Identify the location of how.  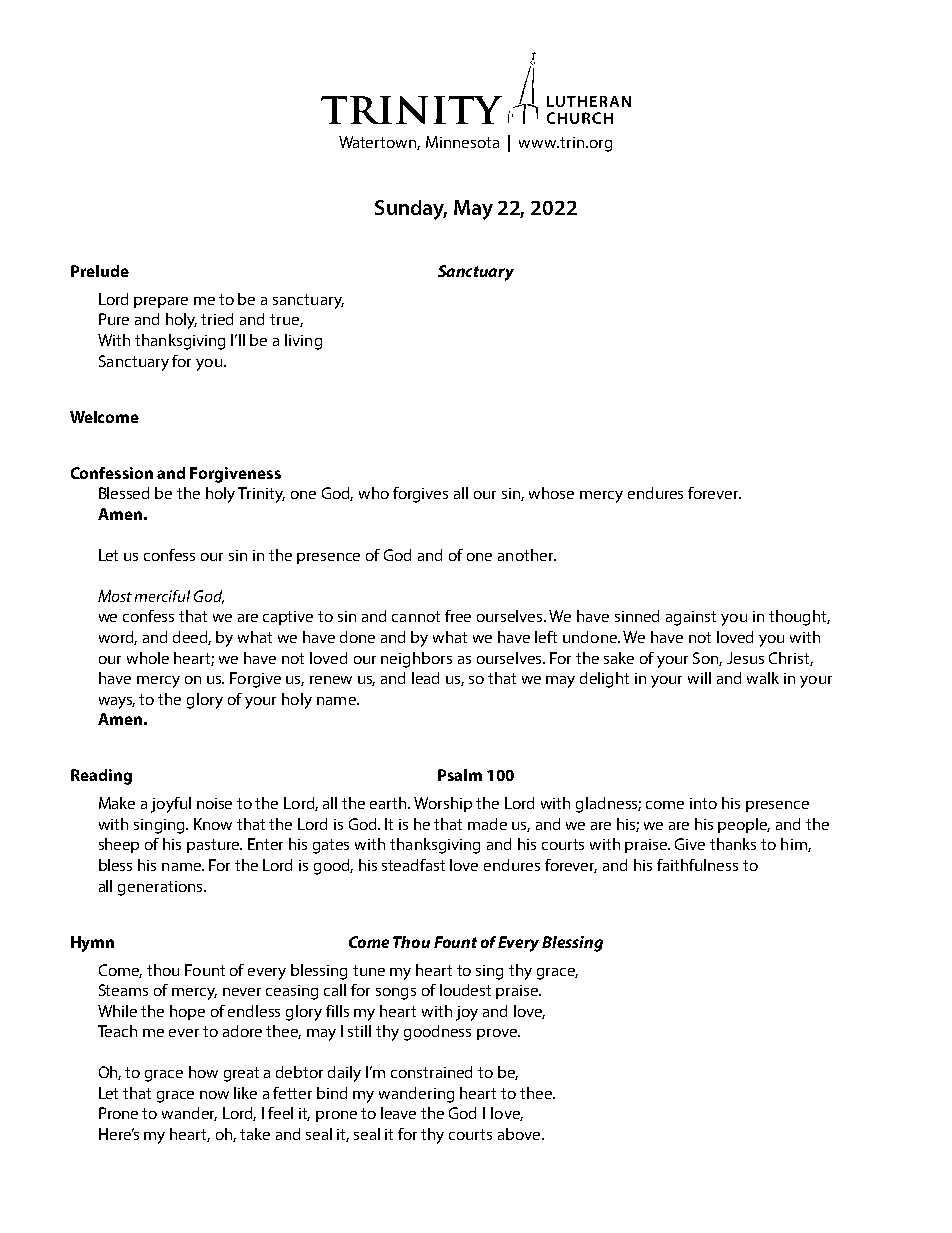
(203, 1072).
